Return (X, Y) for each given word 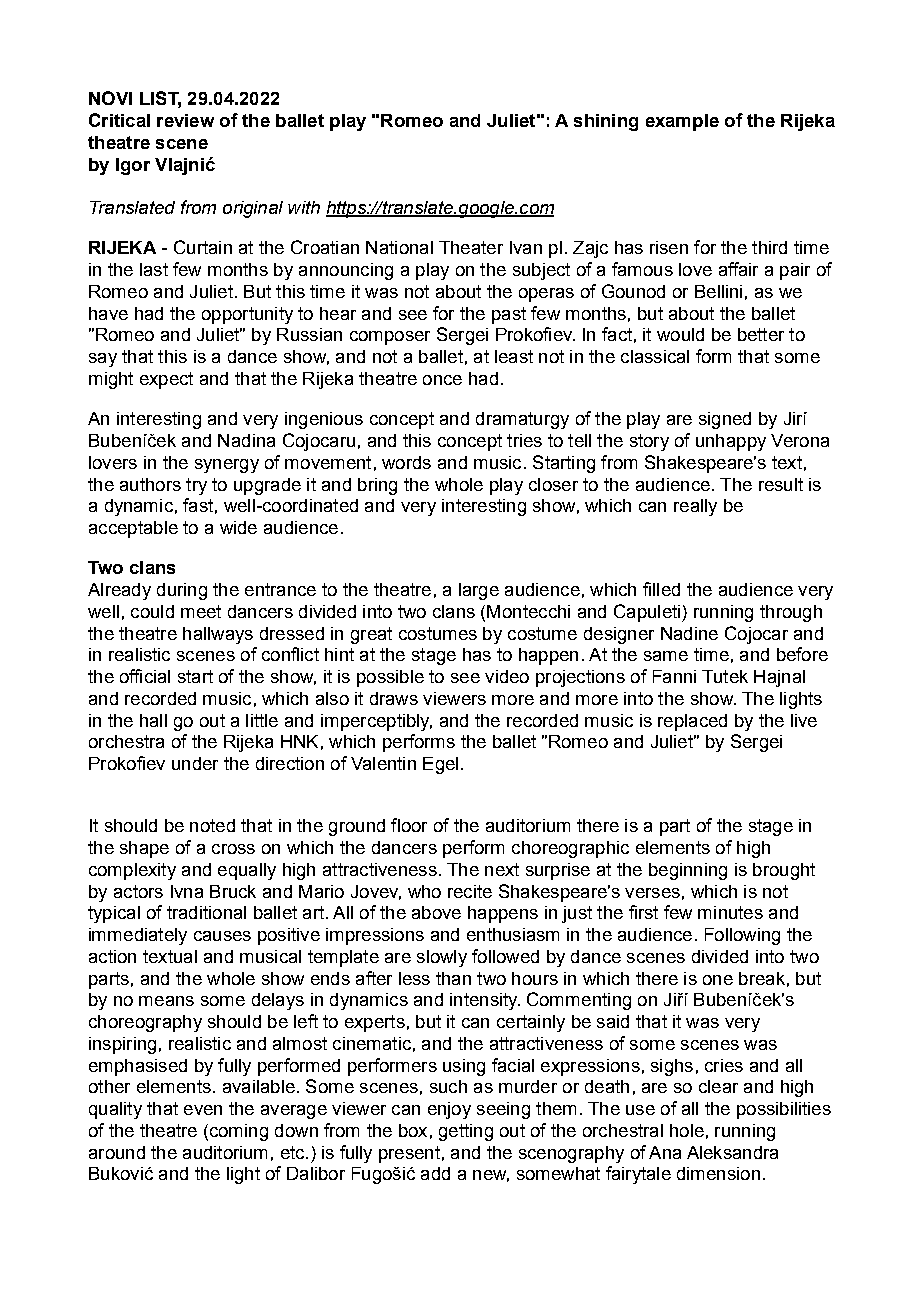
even (203, 1110)
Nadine (689, 633)
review (185, 120)
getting (466, 1132)
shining (606, 122)
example (682, 122)
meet (201, 611)
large (479, 591)
